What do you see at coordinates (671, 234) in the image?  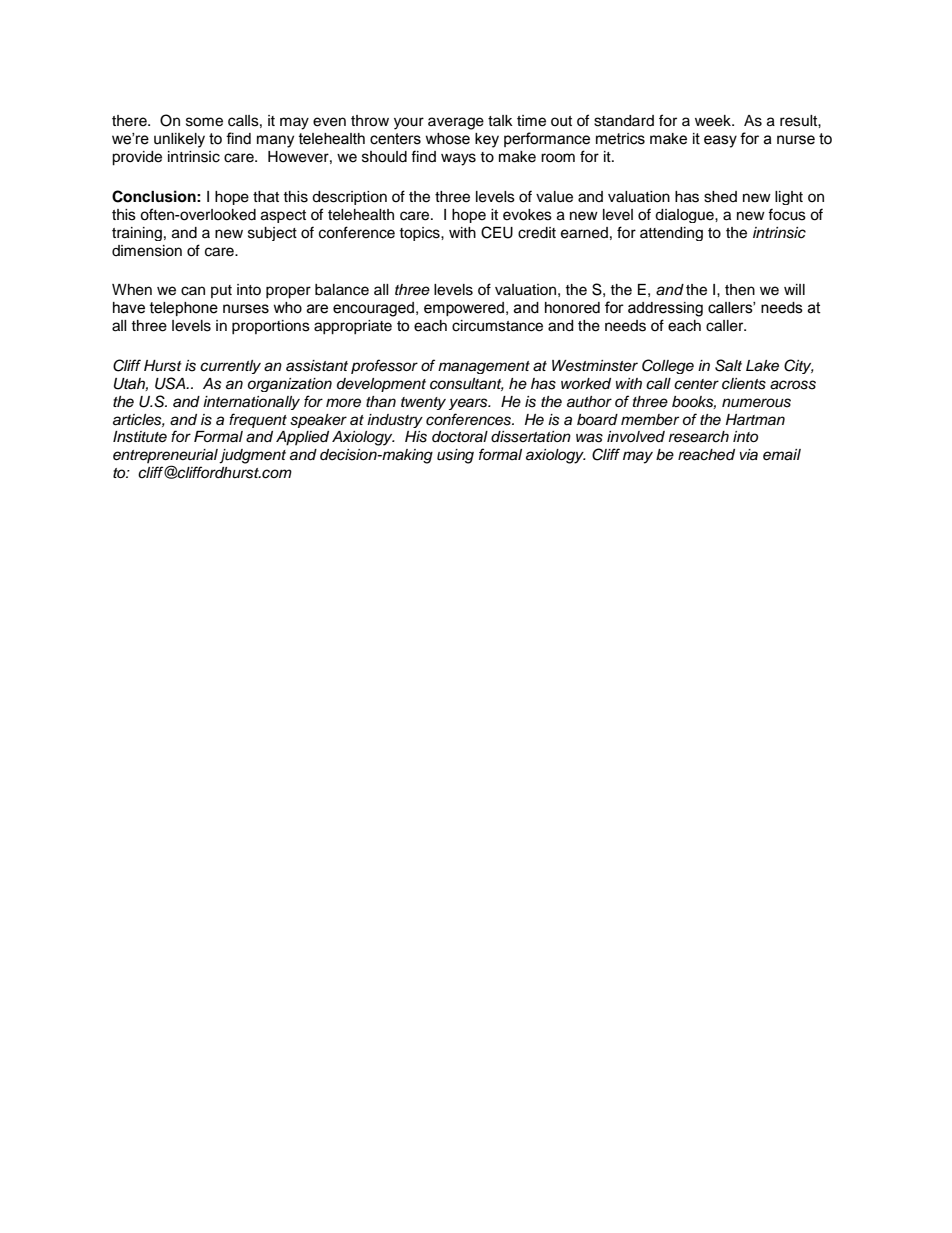 I see `attending` at bounding box center [671, 234].
